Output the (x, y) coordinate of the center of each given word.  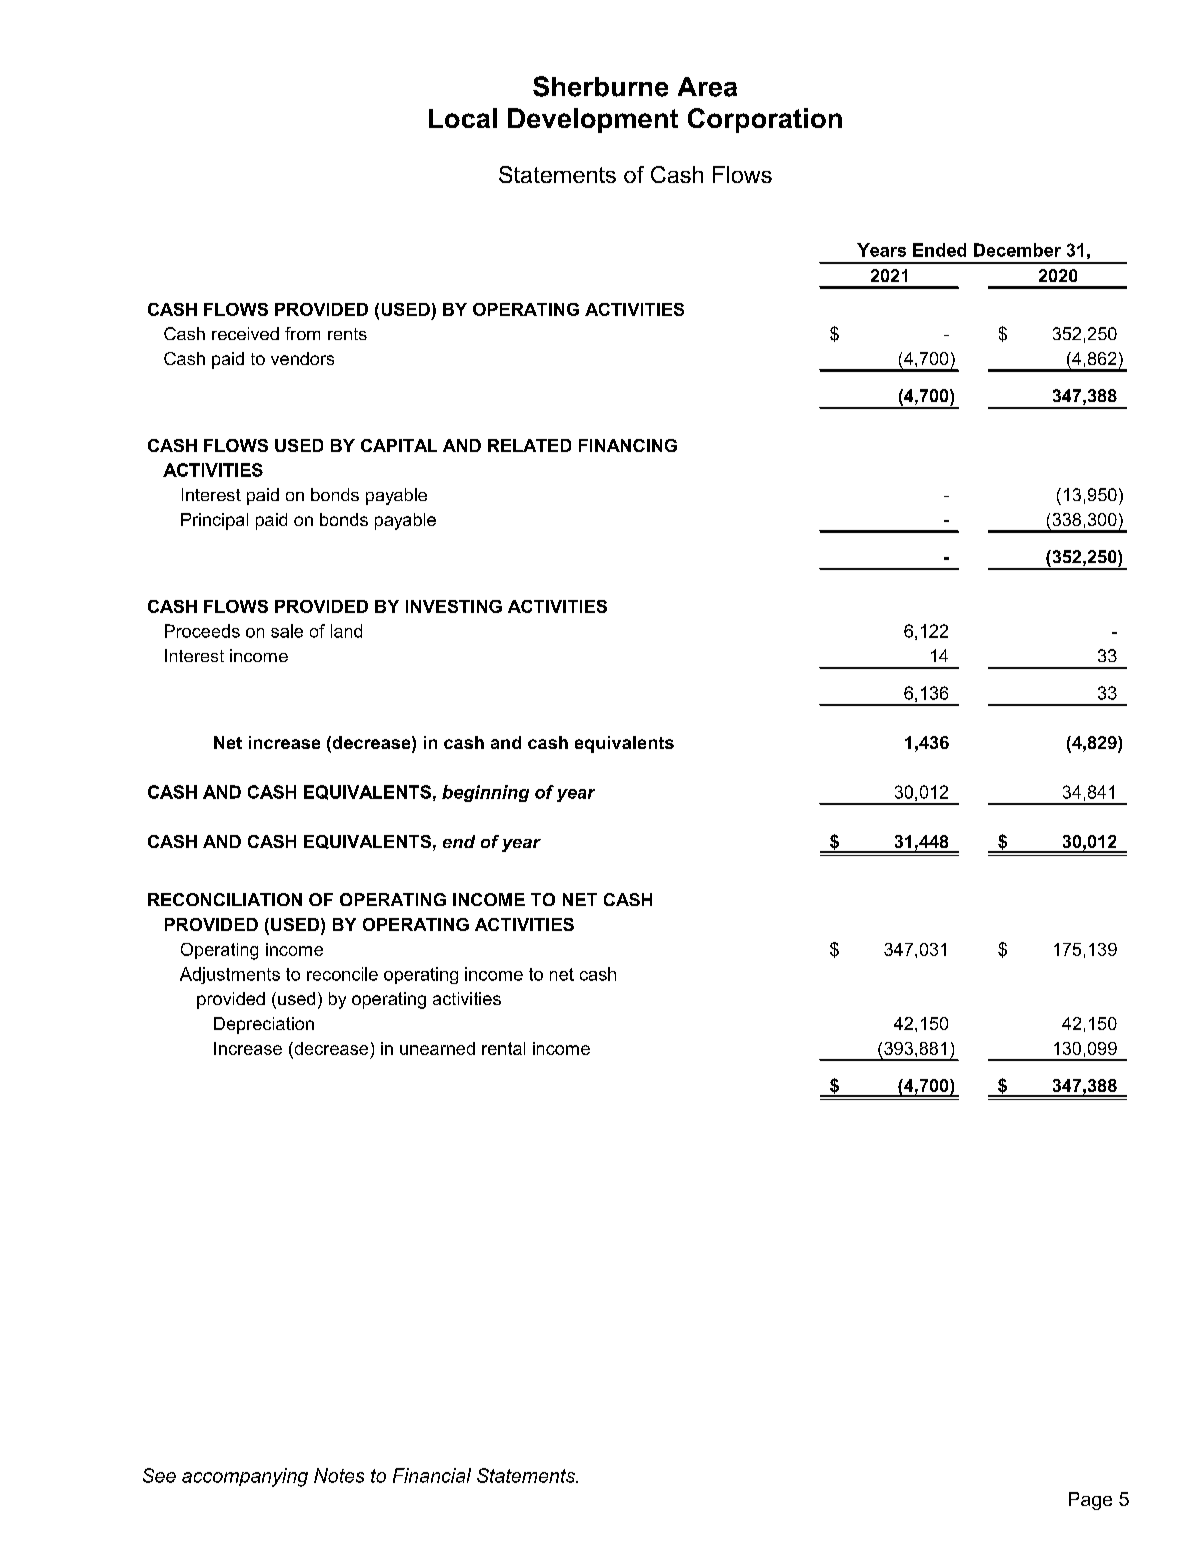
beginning (485, 793)
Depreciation (264, 1025)
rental (503, 1048)
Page (1090, 1501)
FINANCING (628, 445)
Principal (214, 521)
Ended (939, 250)
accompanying (245, 1477)
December (1017, 250)
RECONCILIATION (225, 899)
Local (463, 118)
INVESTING (454, 606)
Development (593, 120)
